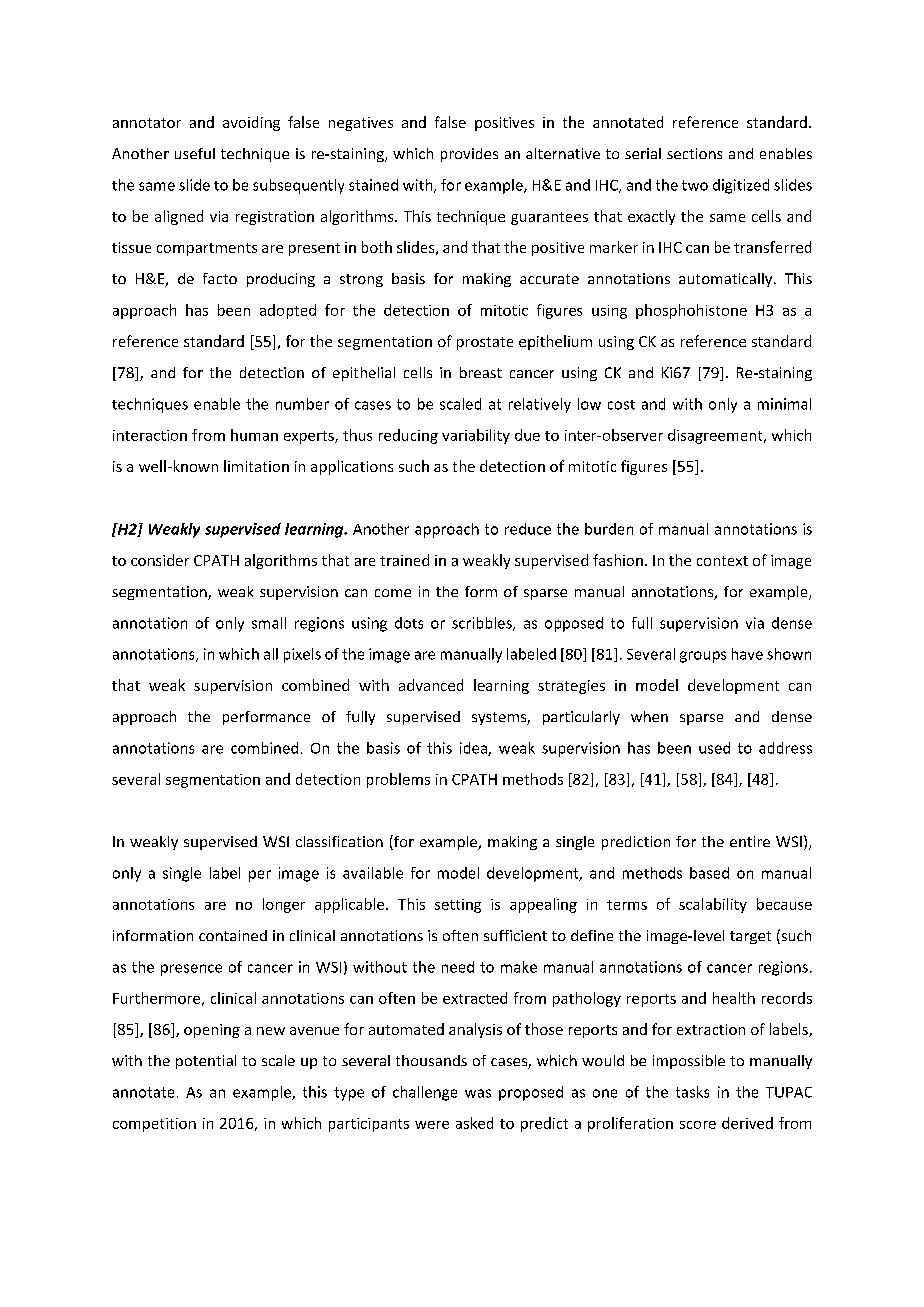 This image has width=924, height=1307. What do you see at coordinates (195, 153) in the image?
I see `useful` at bounding box center [195, 153].
